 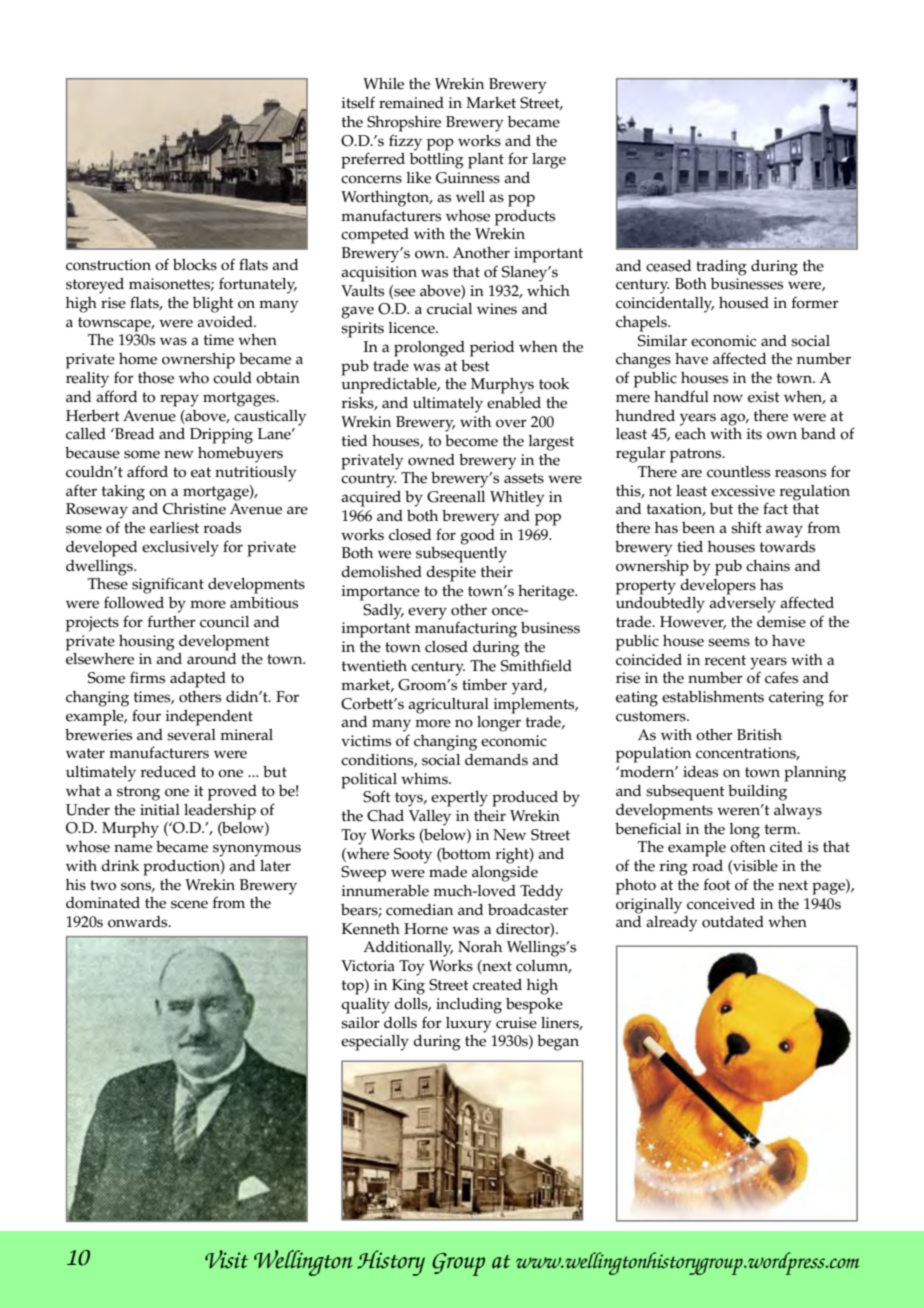 What do you see at coordinates (757, 793) in the screenshot?
I see `building` at bounding box center [757, 793].
